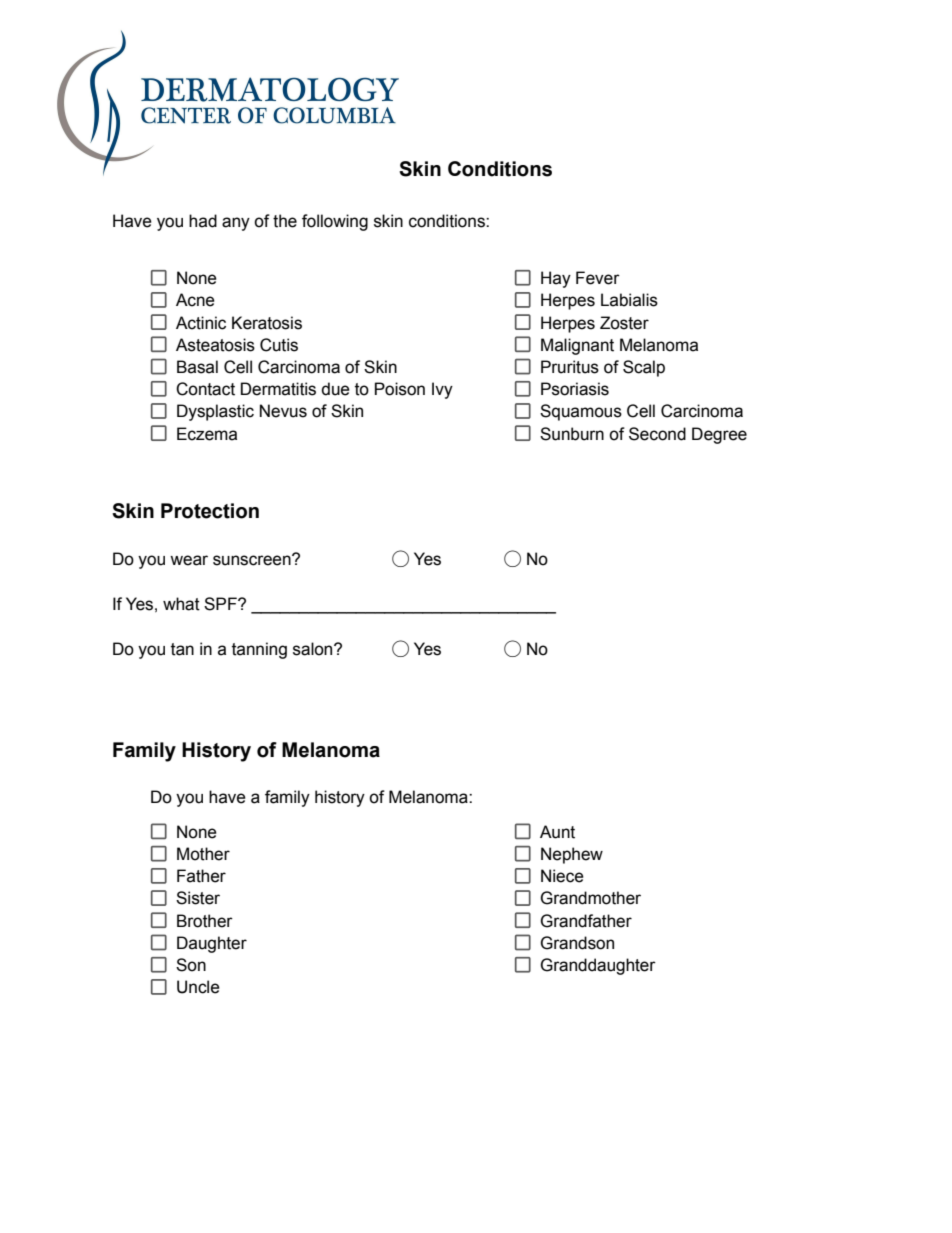  What do you see at coordinates (198, 987) in the image?
I see `Uncle` at bounding box center [198, 987].
